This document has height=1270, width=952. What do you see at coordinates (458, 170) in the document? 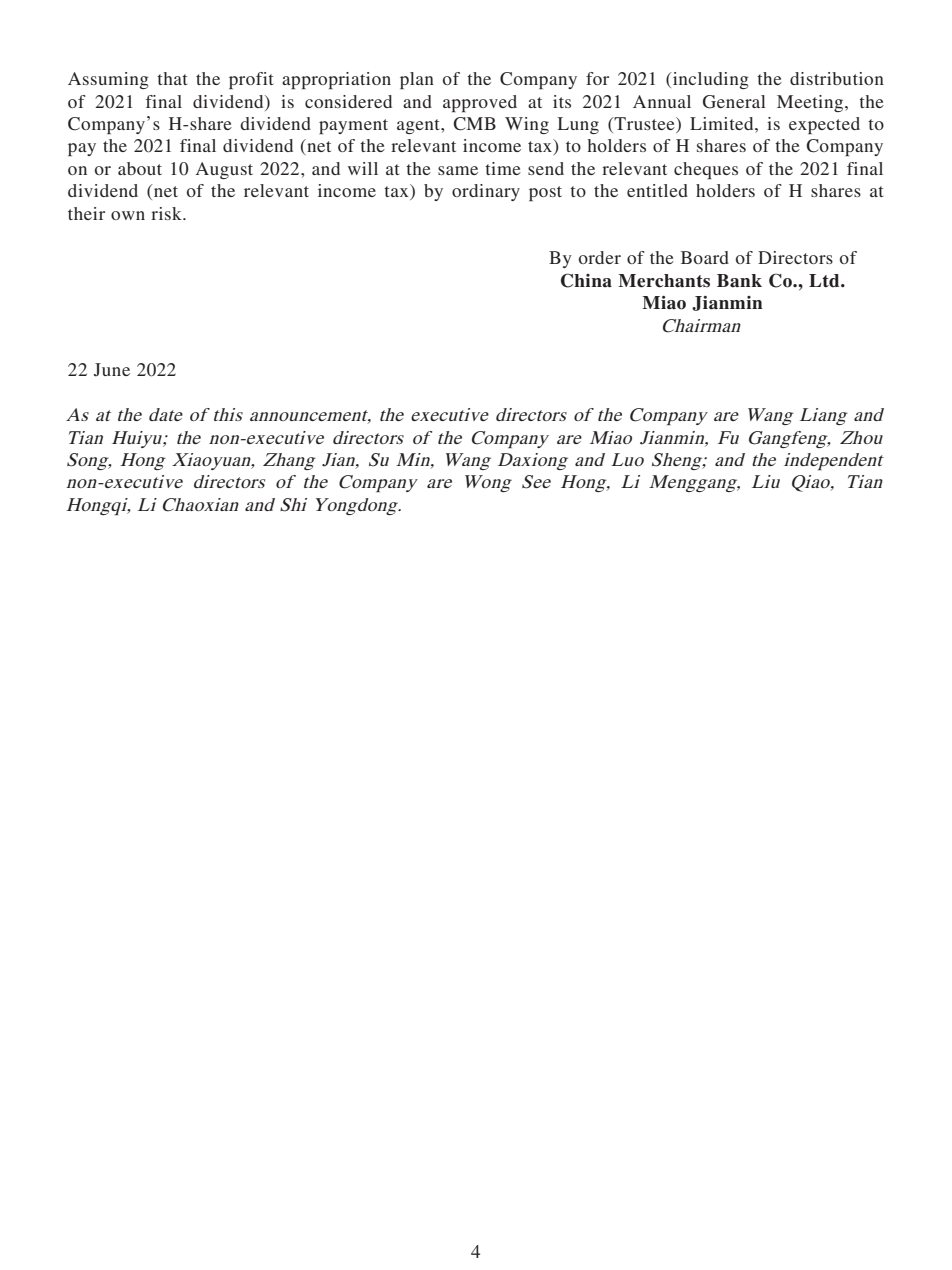
I see `same` at bounding box center [458, 170].
